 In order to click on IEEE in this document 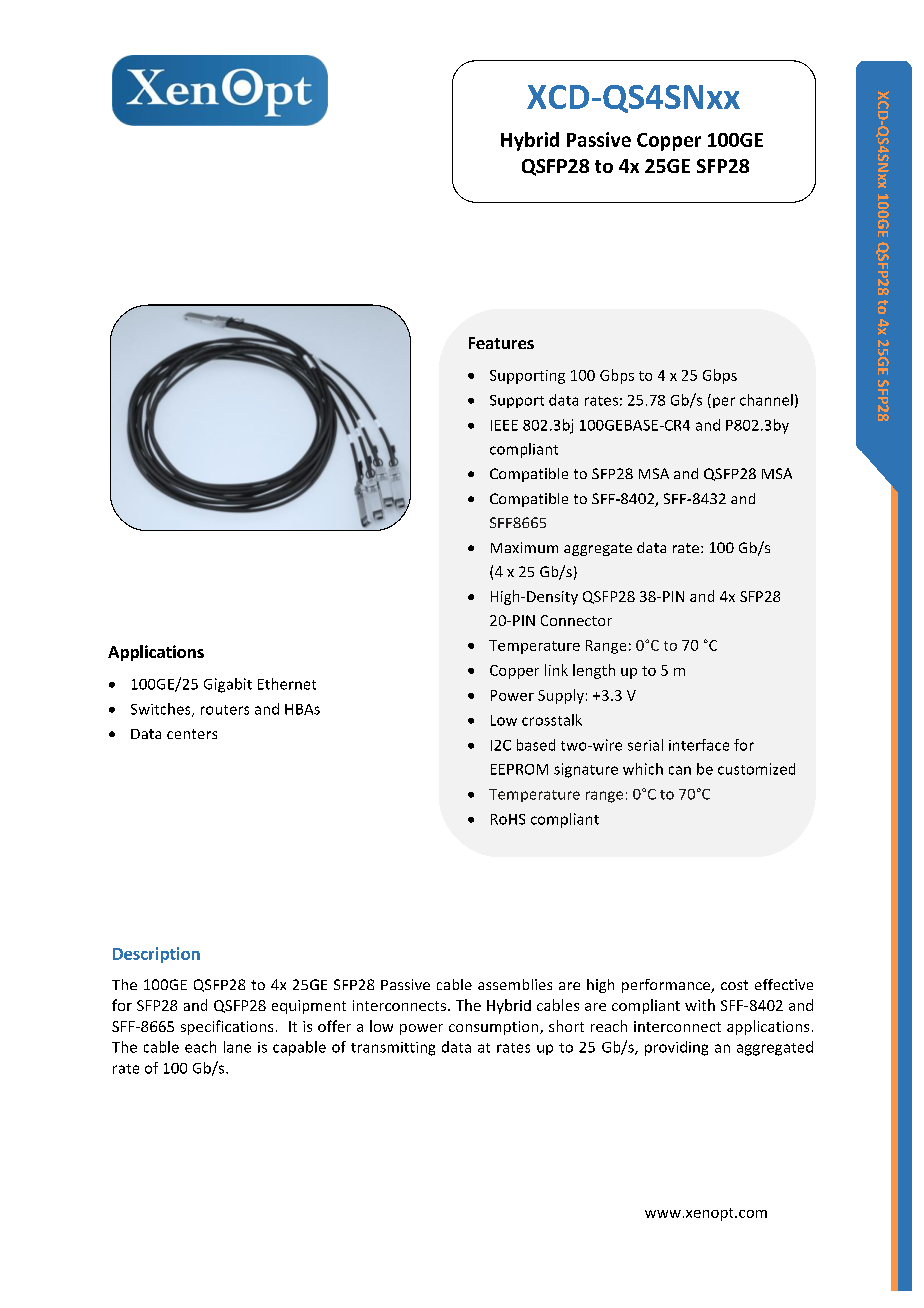, I will do `click(504, 425)`.
